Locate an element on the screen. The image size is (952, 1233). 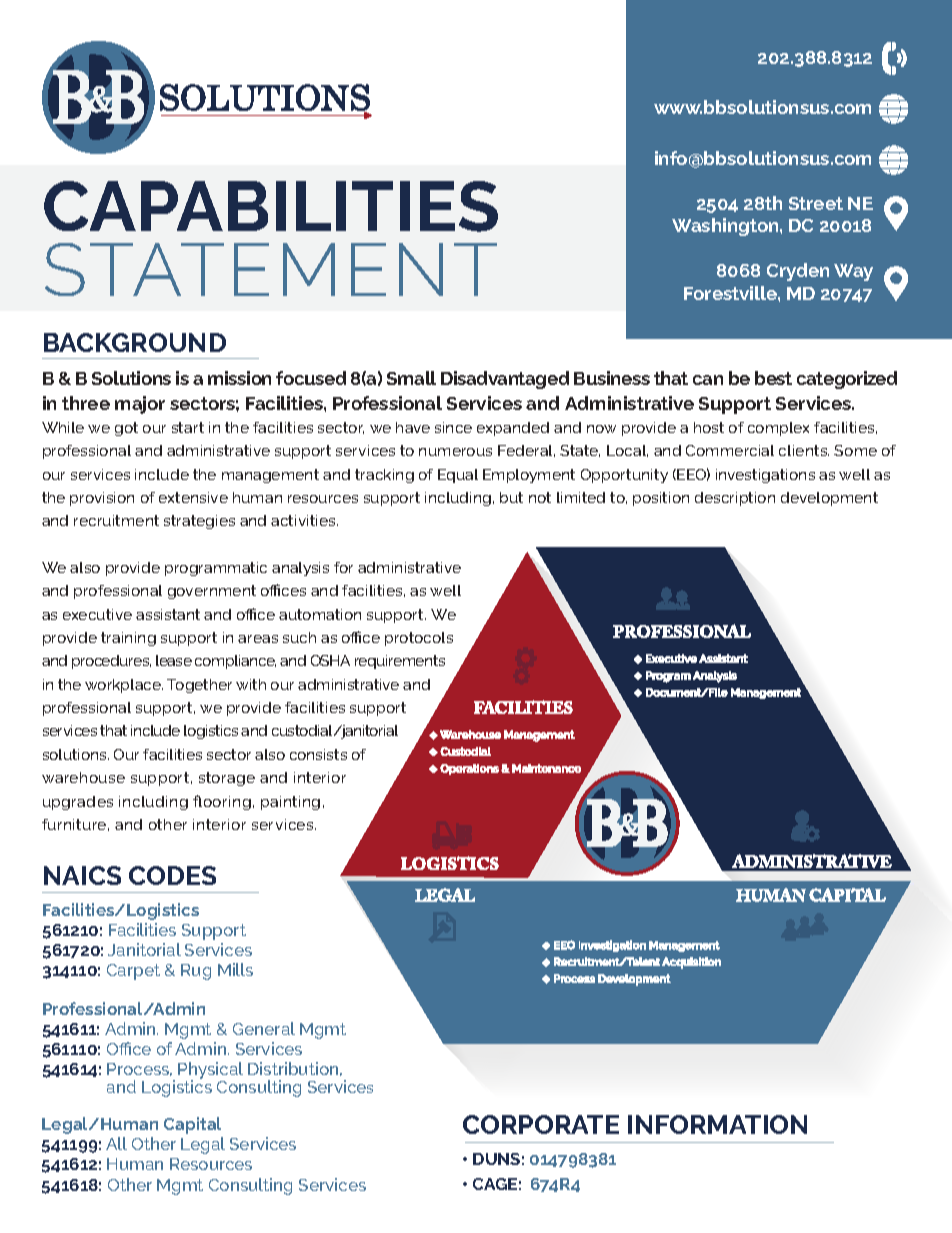
Commercial is located at coordinates (730, 450).
